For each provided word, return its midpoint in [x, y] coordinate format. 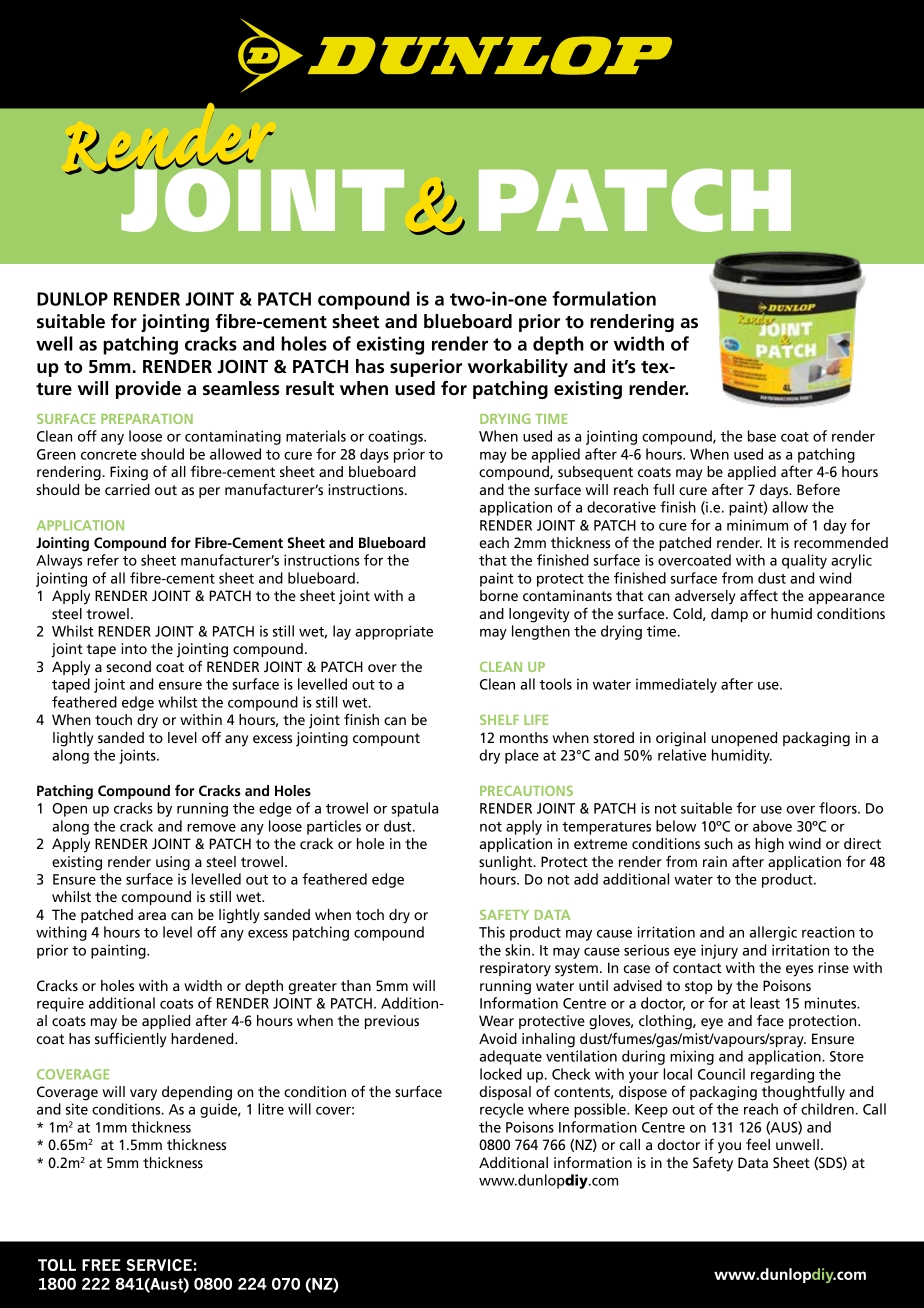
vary [143, 1095]
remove [211, 828]
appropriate [394, 632]
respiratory [515, 969]
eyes [799, 971]
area [152, 916]
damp [729, 615]
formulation [604, 298]
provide [148, 390]
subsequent [595, 473]
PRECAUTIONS [526, 791]
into [134, 648]
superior [426, 368]
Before [818, 489]
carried [127, 489]
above [772, 826]
